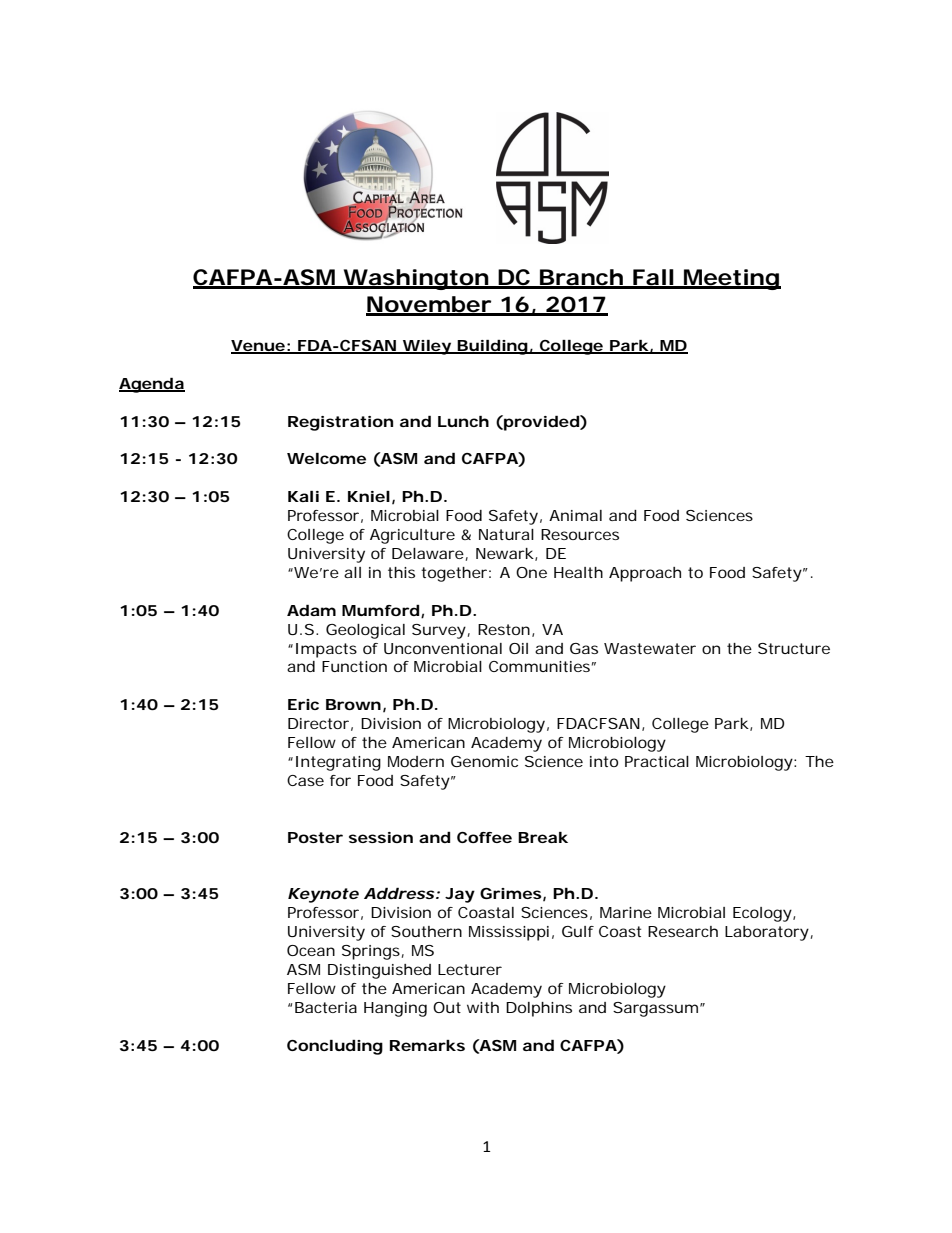 This page has height=1233, width=952. What do you see at coordinates (315, 837) in the page?
I see `Poster` at bounding box center [315, 837].
